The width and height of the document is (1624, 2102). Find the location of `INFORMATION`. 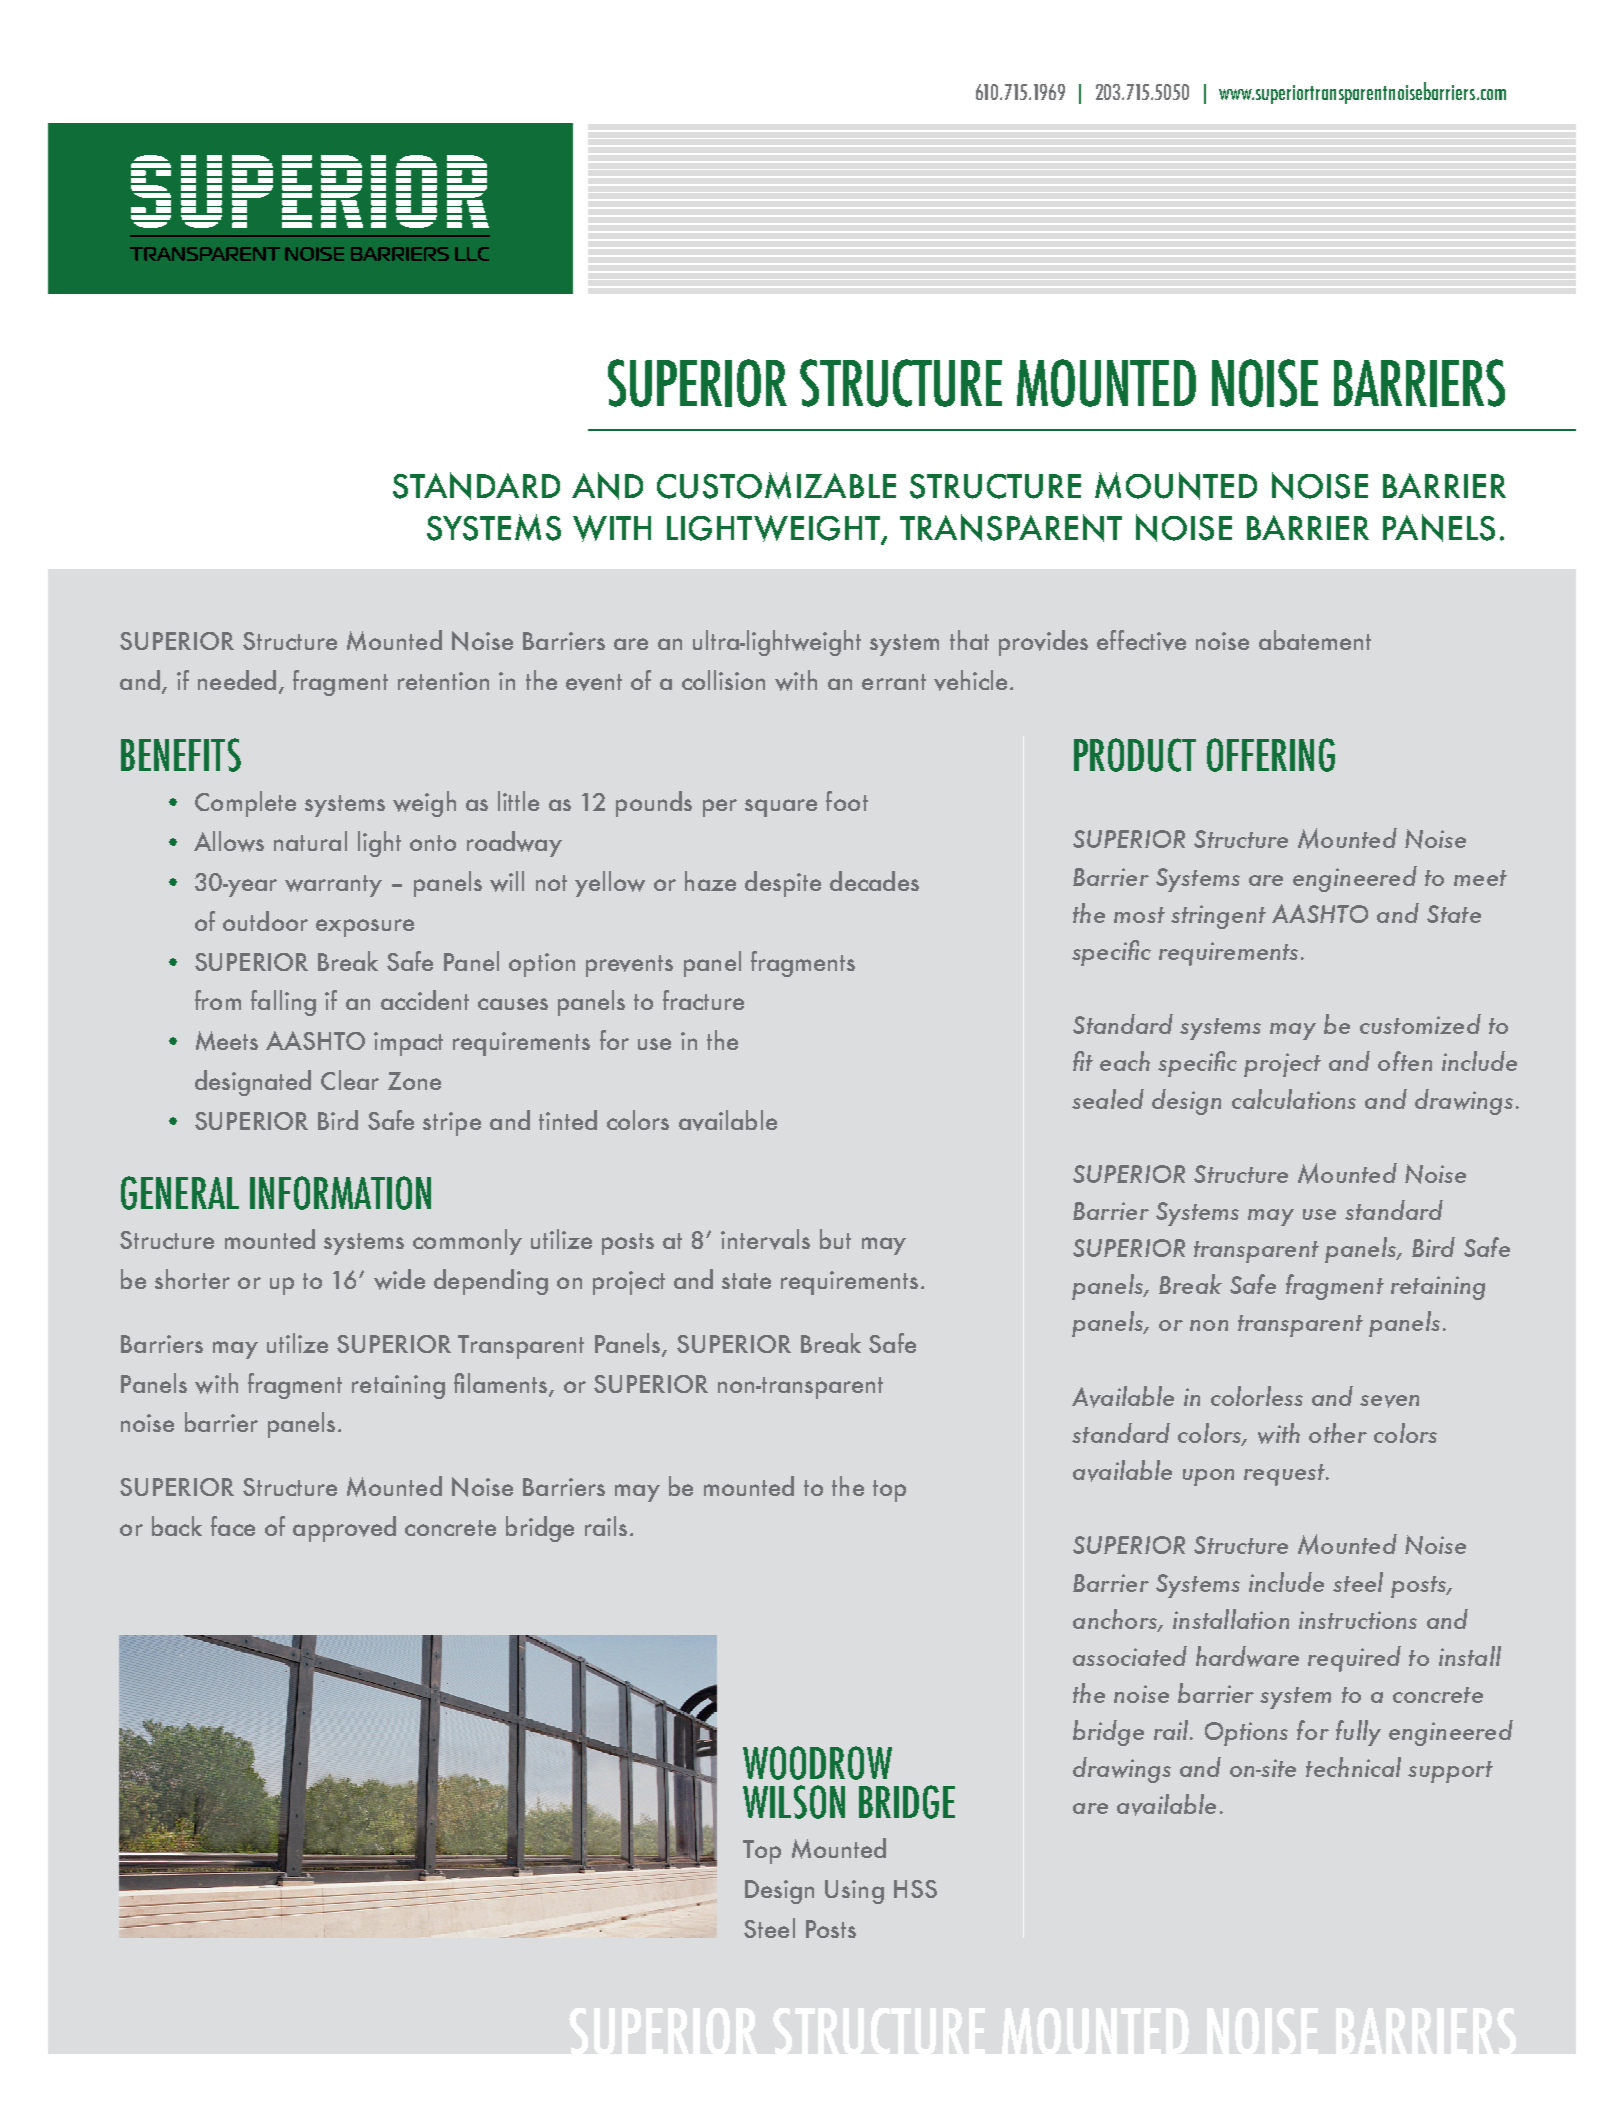

INFORMATION is located at coordinates (340, 1193).
